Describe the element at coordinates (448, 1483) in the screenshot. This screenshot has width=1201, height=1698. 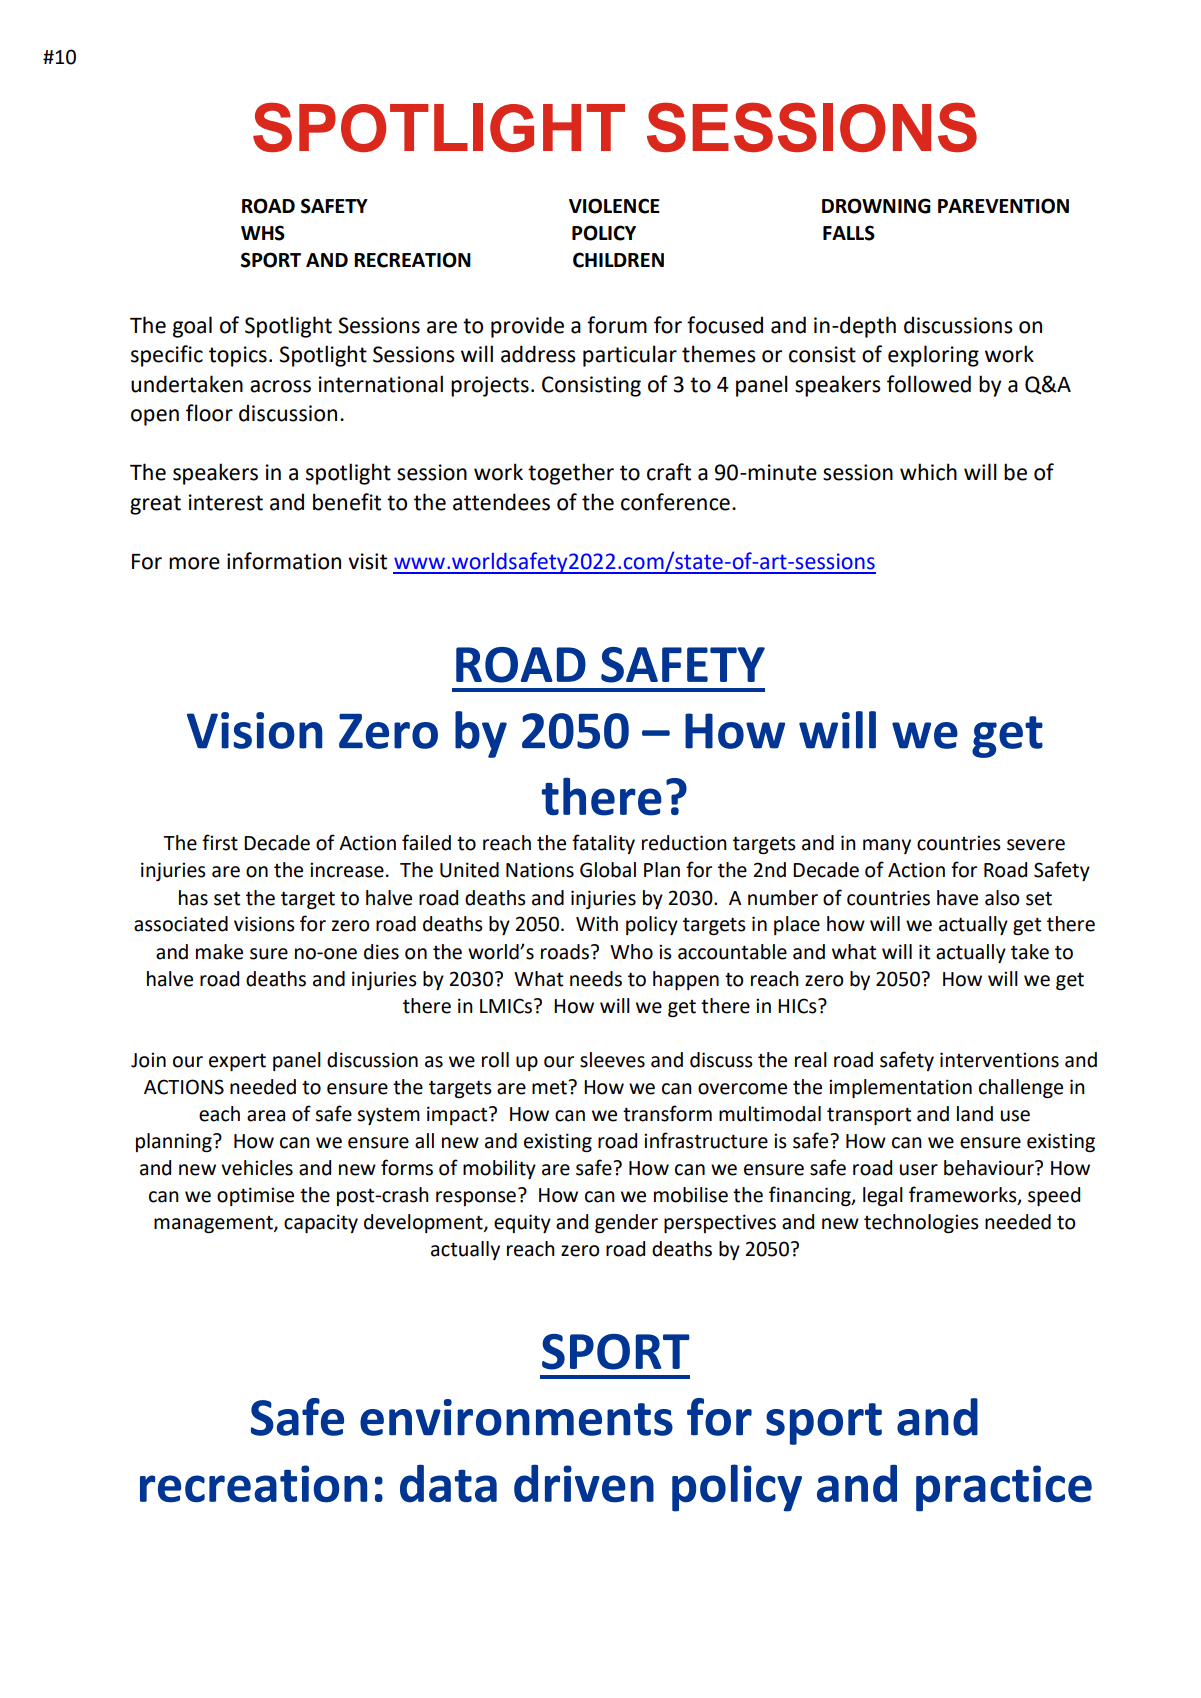
I see `data` at that location.
